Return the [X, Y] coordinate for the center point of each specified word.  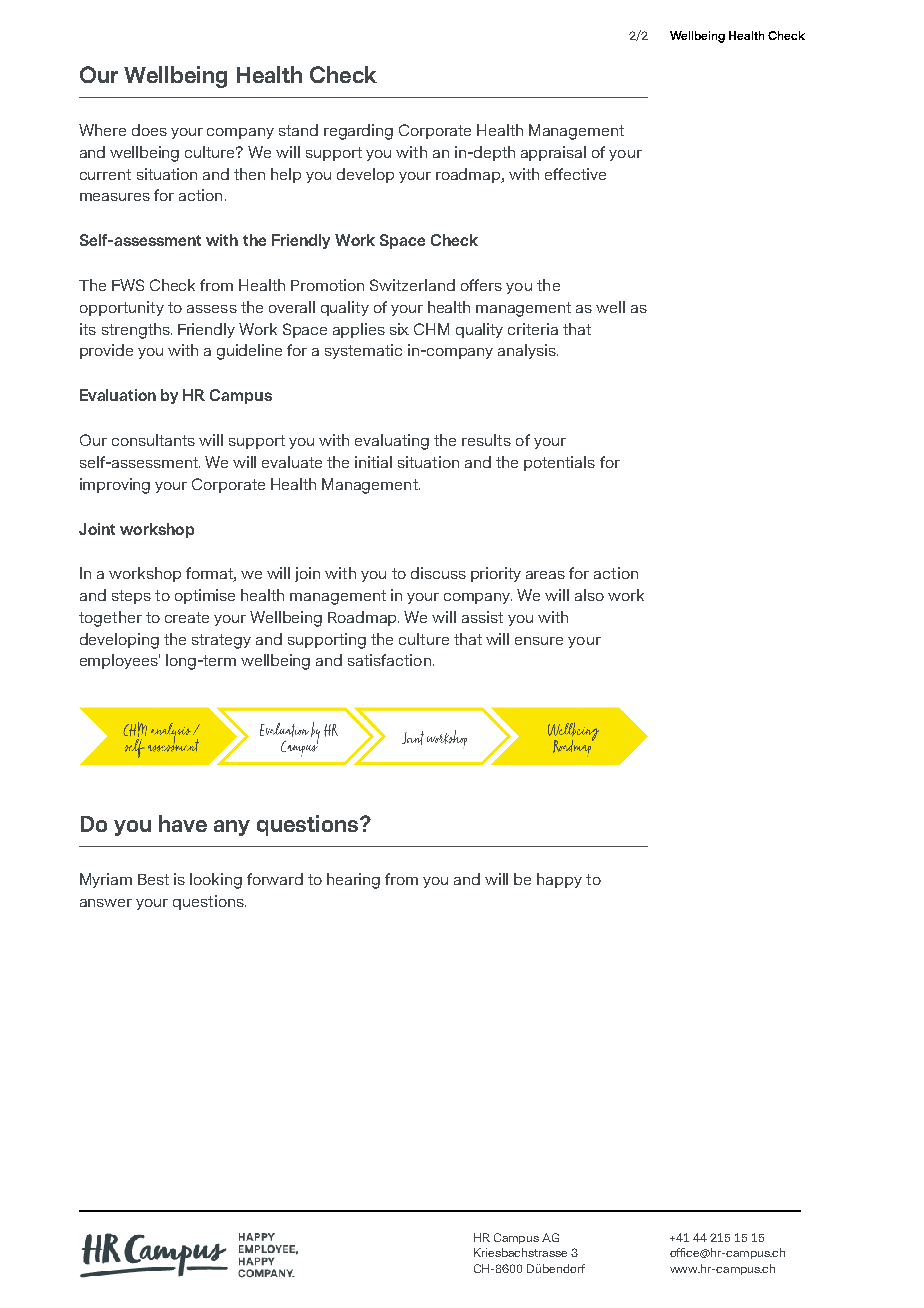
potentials [559, 463]
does [149, 130]
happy [559, 880]
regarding [358, 132]
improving [115, 486]
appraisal [553, 153]
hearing [353, 881]
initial [373, 462]
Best [153, 879]
